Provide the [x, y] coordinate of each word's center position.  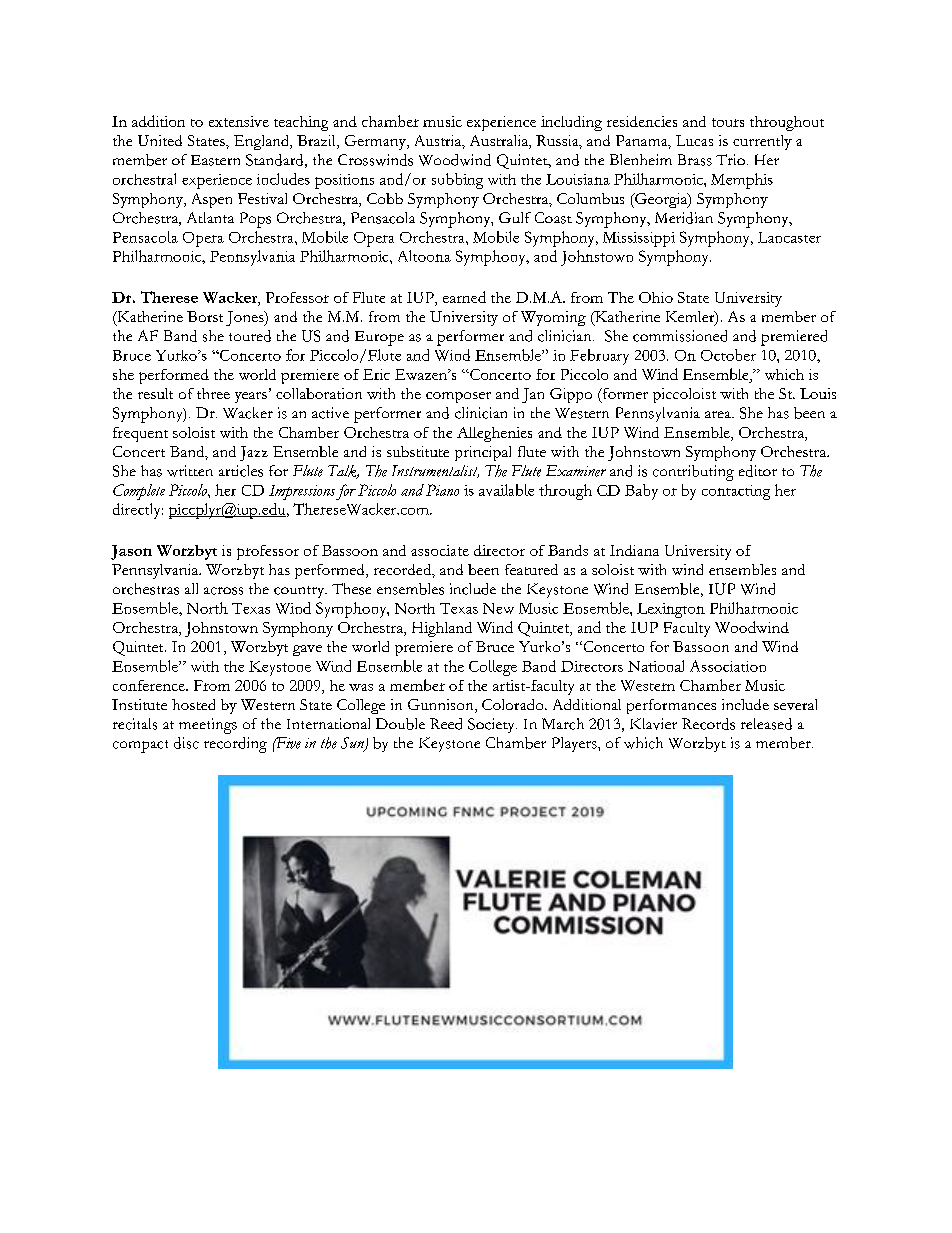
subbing [457, 181]
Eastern [215, 160]
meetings [208, 726]
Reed [446, 724]
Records [708, 724]
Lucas [694, 140]
